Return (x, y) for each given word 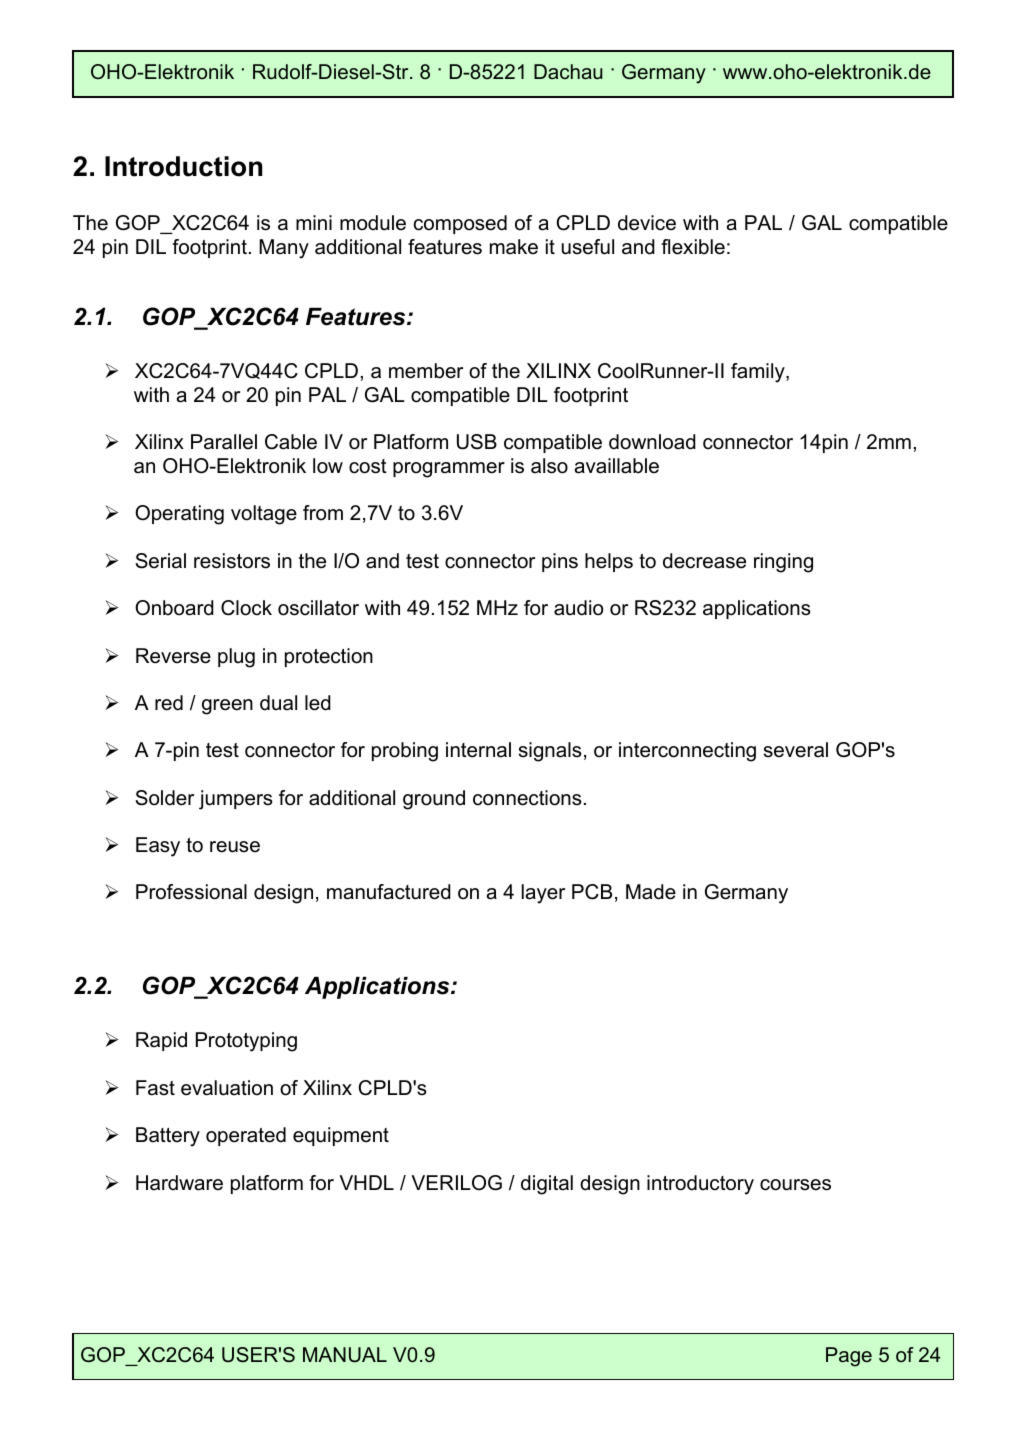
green (227, 707)
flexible (693, 247)
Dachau (568, 72)
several (796, 750)
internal (478, 750)
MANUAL (345, 1355)
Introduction (183, 166)
